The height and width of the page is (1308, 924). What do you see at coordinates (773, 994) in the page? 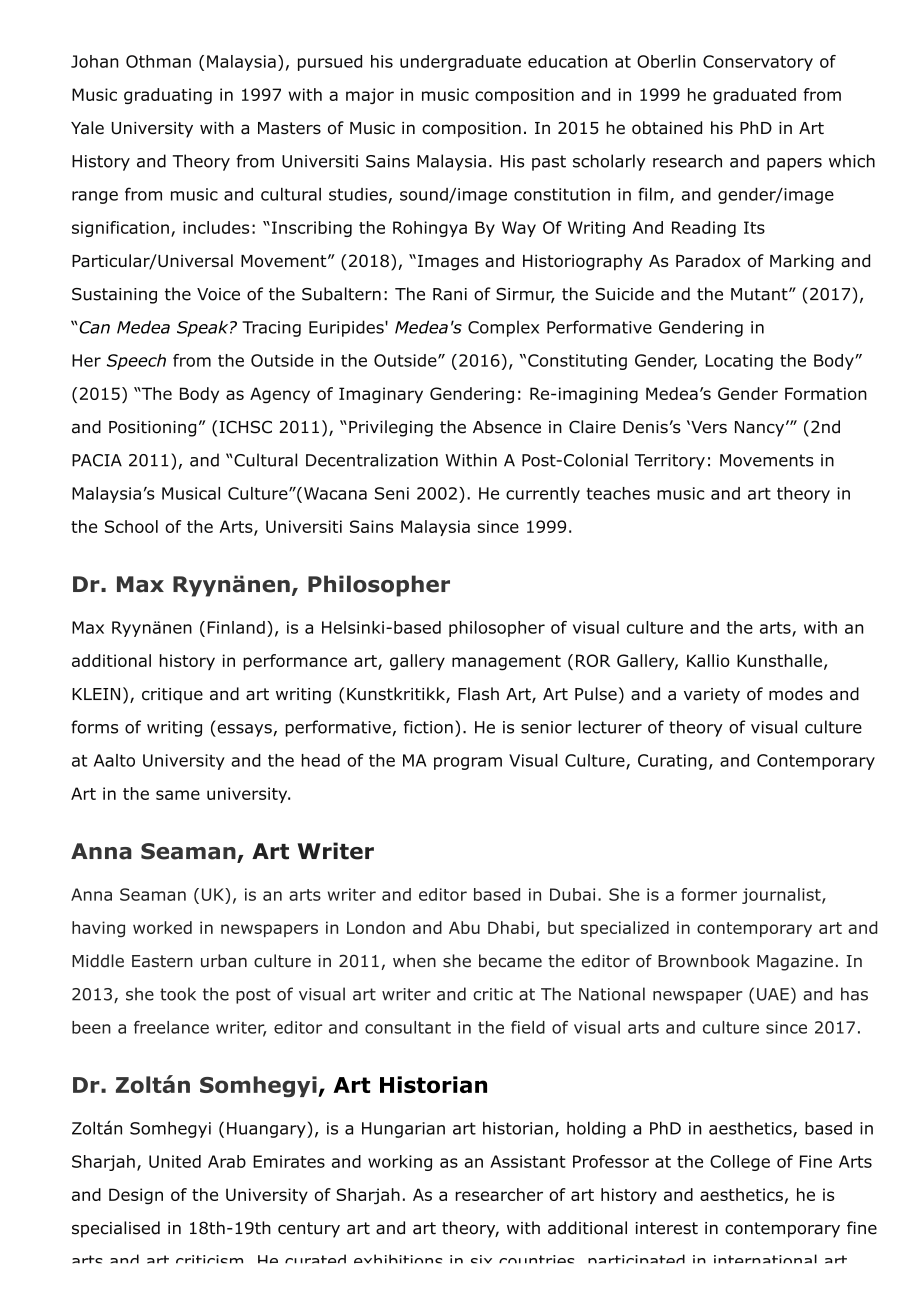
I see `UAE` at bounding box center [773, 994].
